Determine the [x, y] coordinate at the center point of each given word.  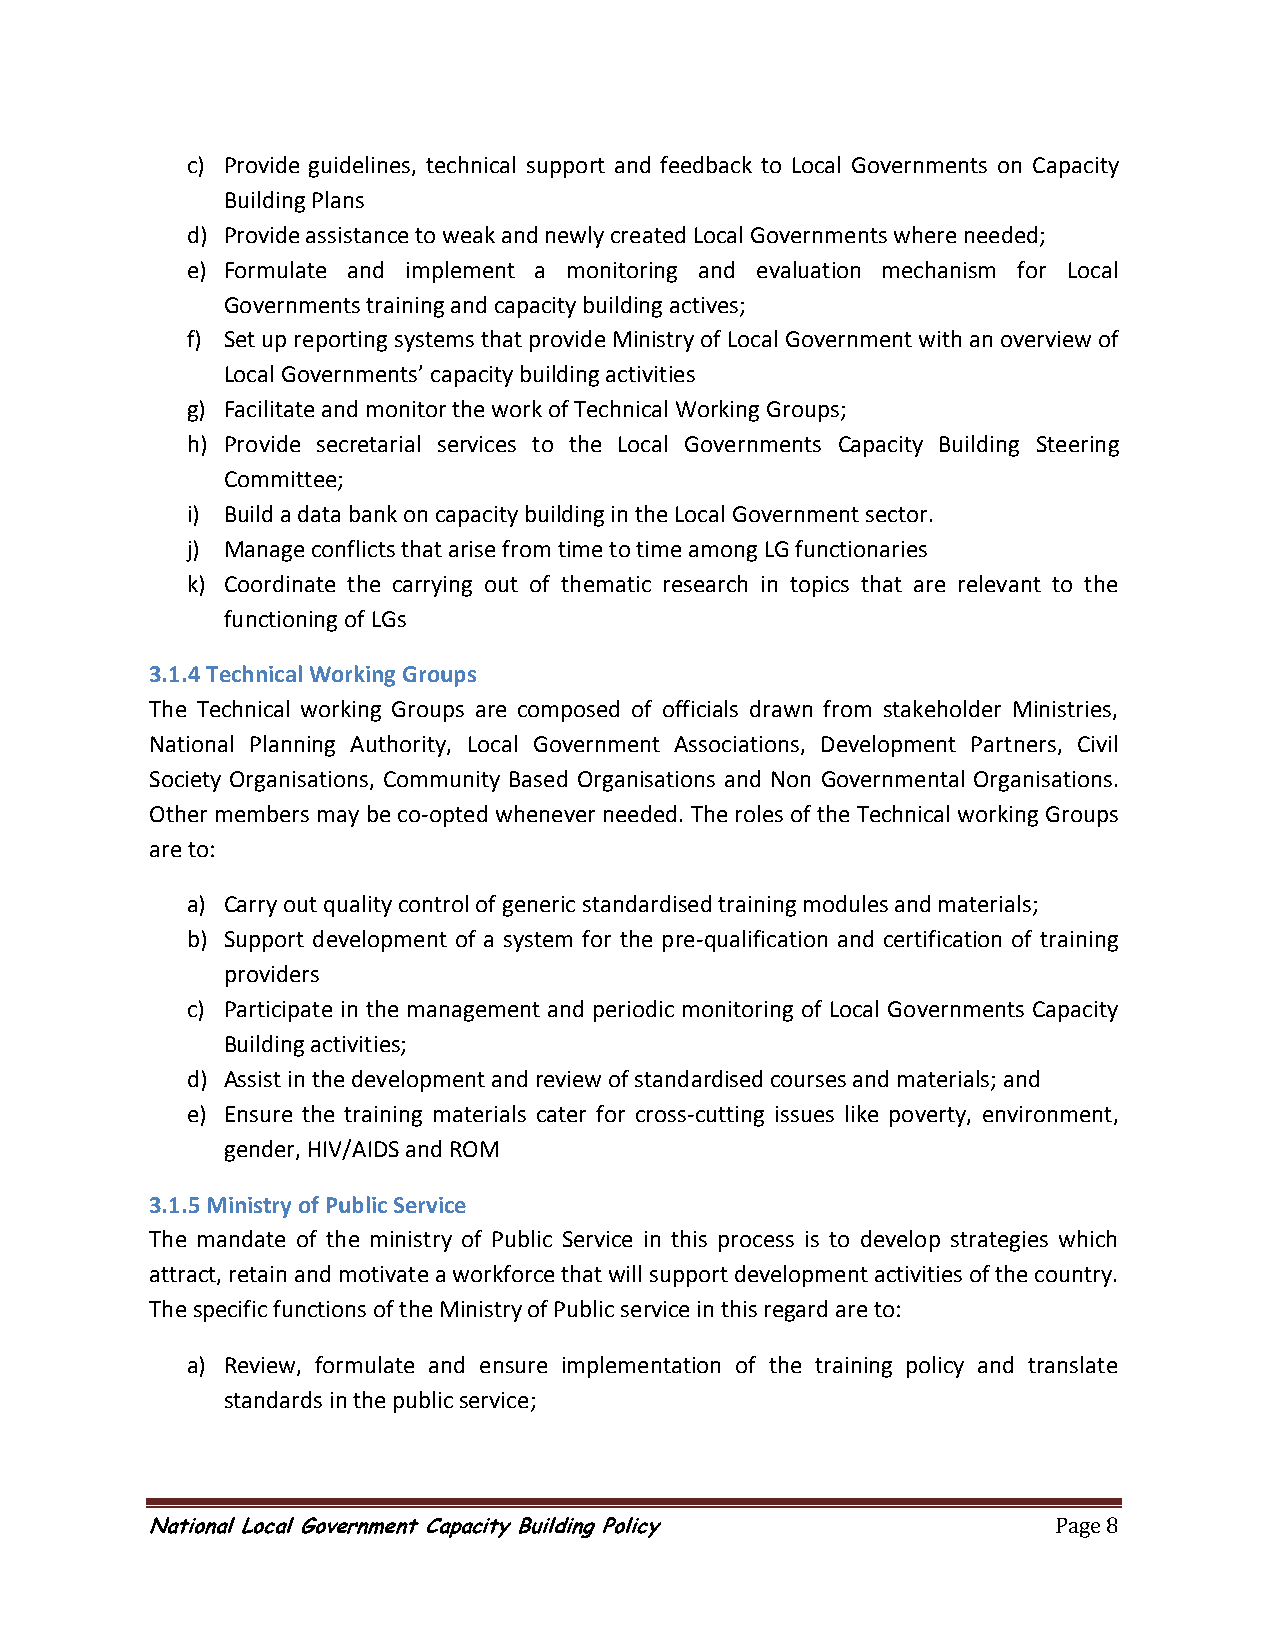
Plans [338, 199]
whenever [545, 813]
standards [273, 1399]
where [925, 234]
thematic [606, 583]
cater [561, 1114]
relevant [1000, 583]
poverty [929, 1117]
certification [942, 938]
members [262, 813]
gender [261, 1151]
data [319, 513]
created [648, 234]
